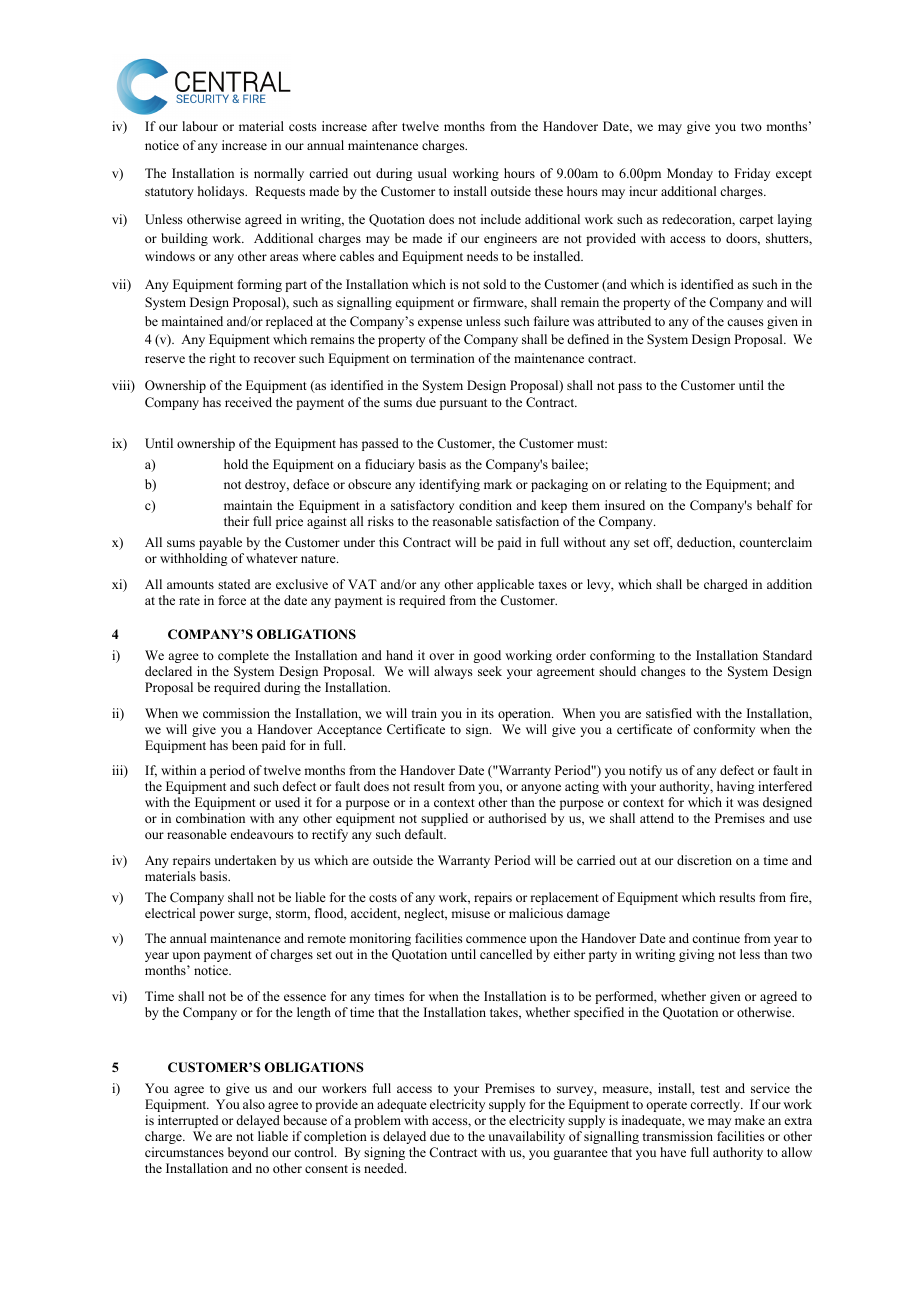 The image size is (924, 1308). I want to click on beyond, so click(248, 1153).
